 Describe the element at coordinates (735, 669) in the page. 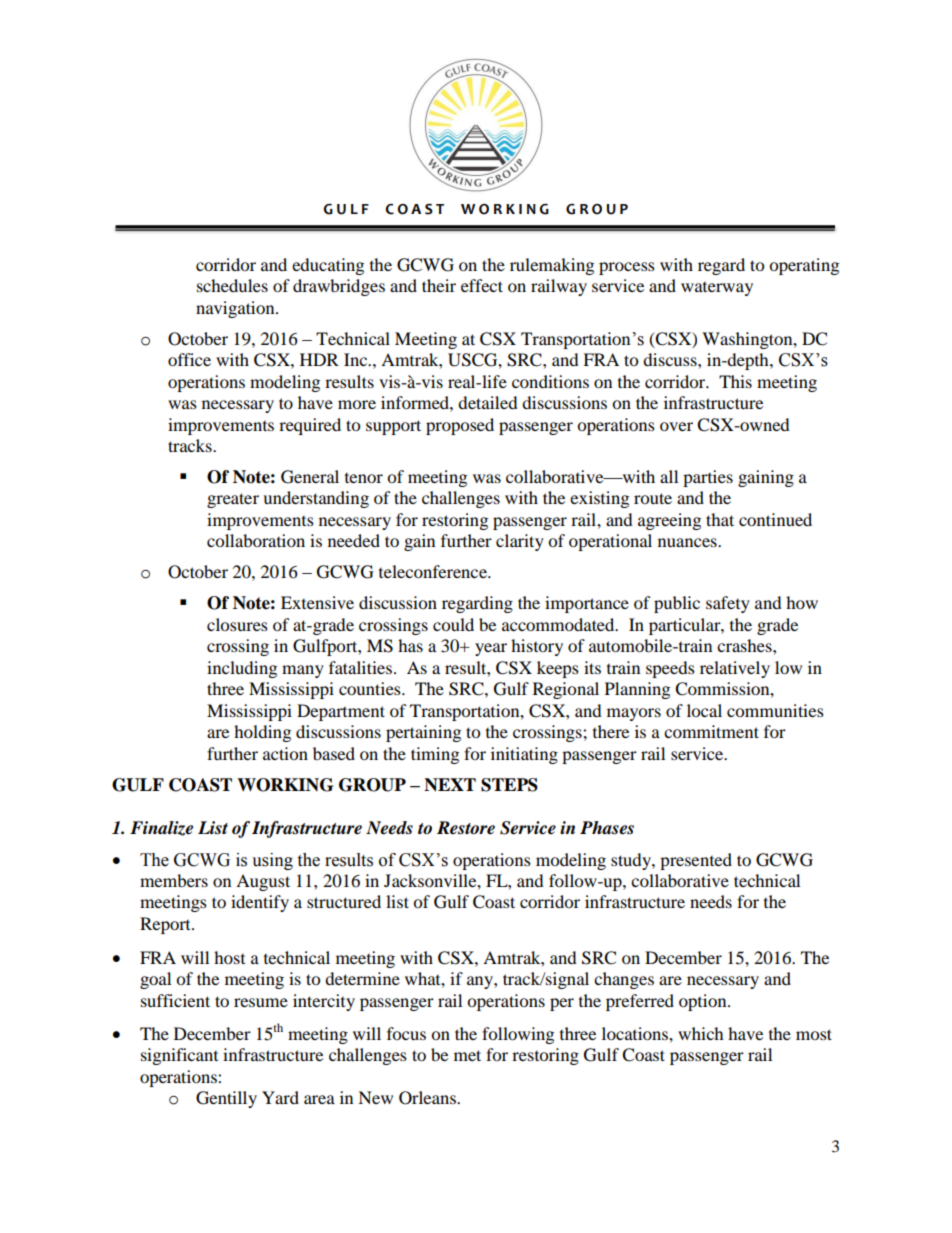

I see `relatively` at that location.
